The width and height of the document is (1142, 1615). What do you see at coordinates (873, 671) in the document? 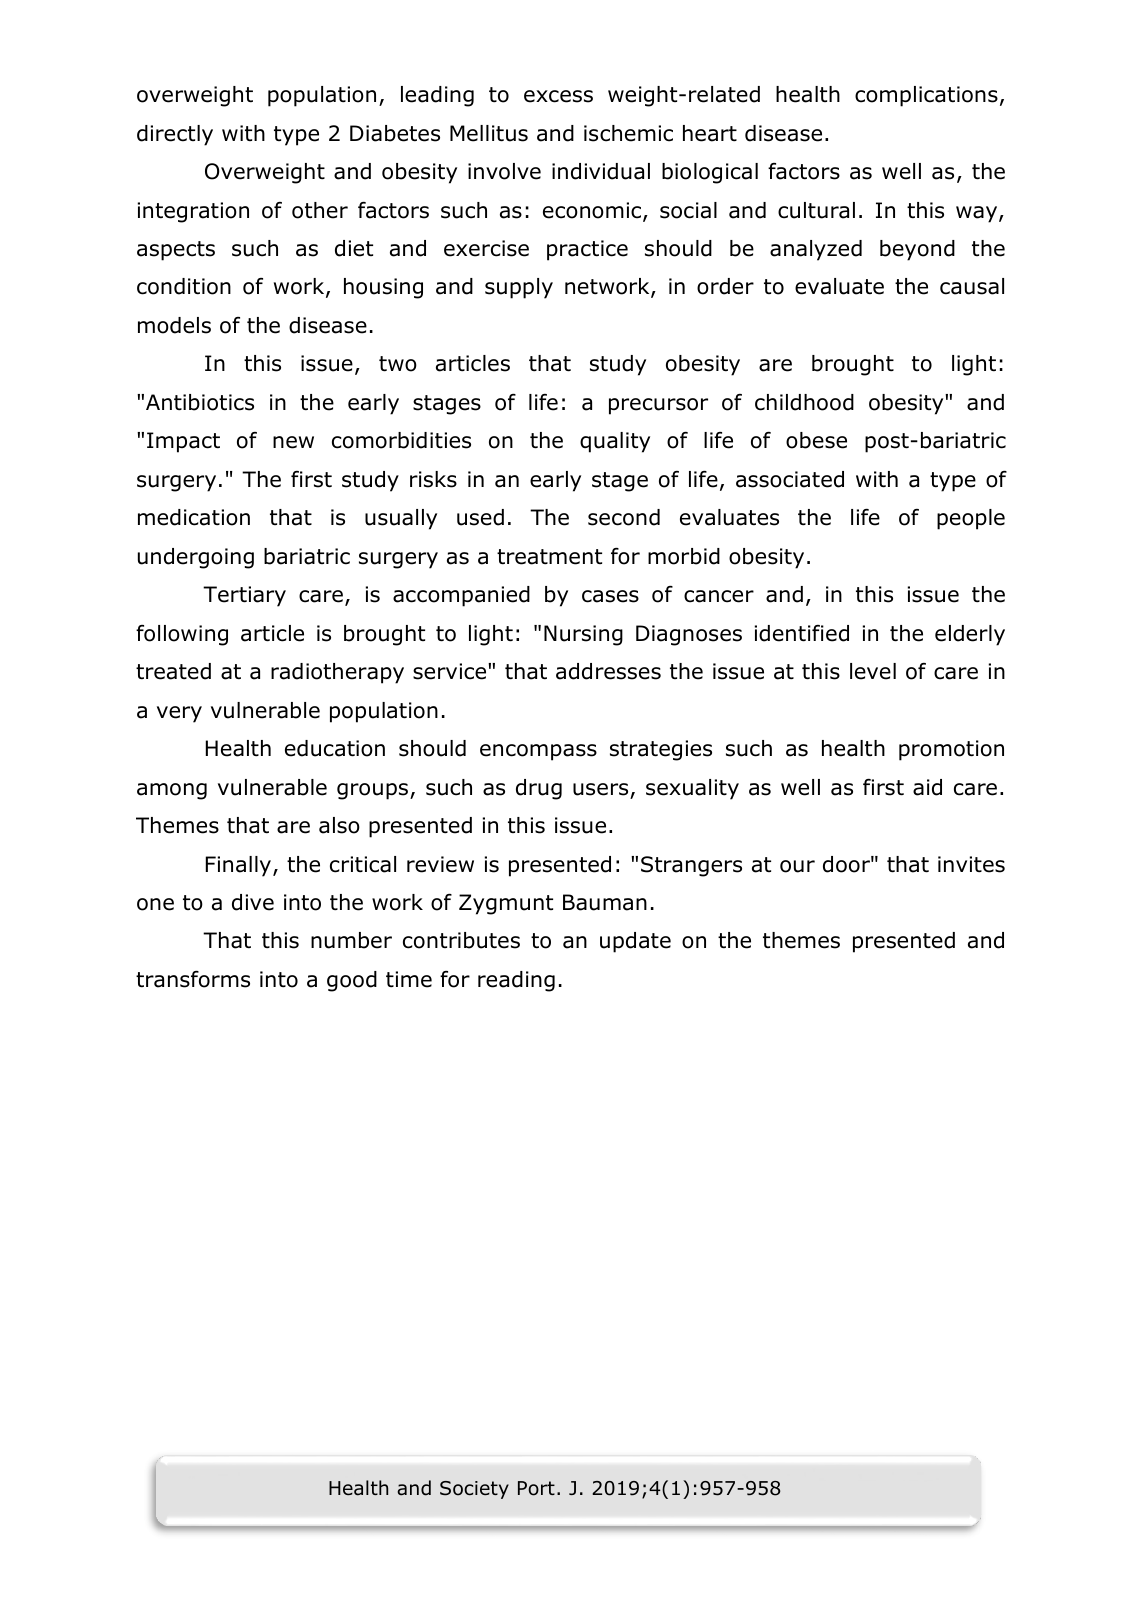
I see `level` at bounding box center [873, 671].
